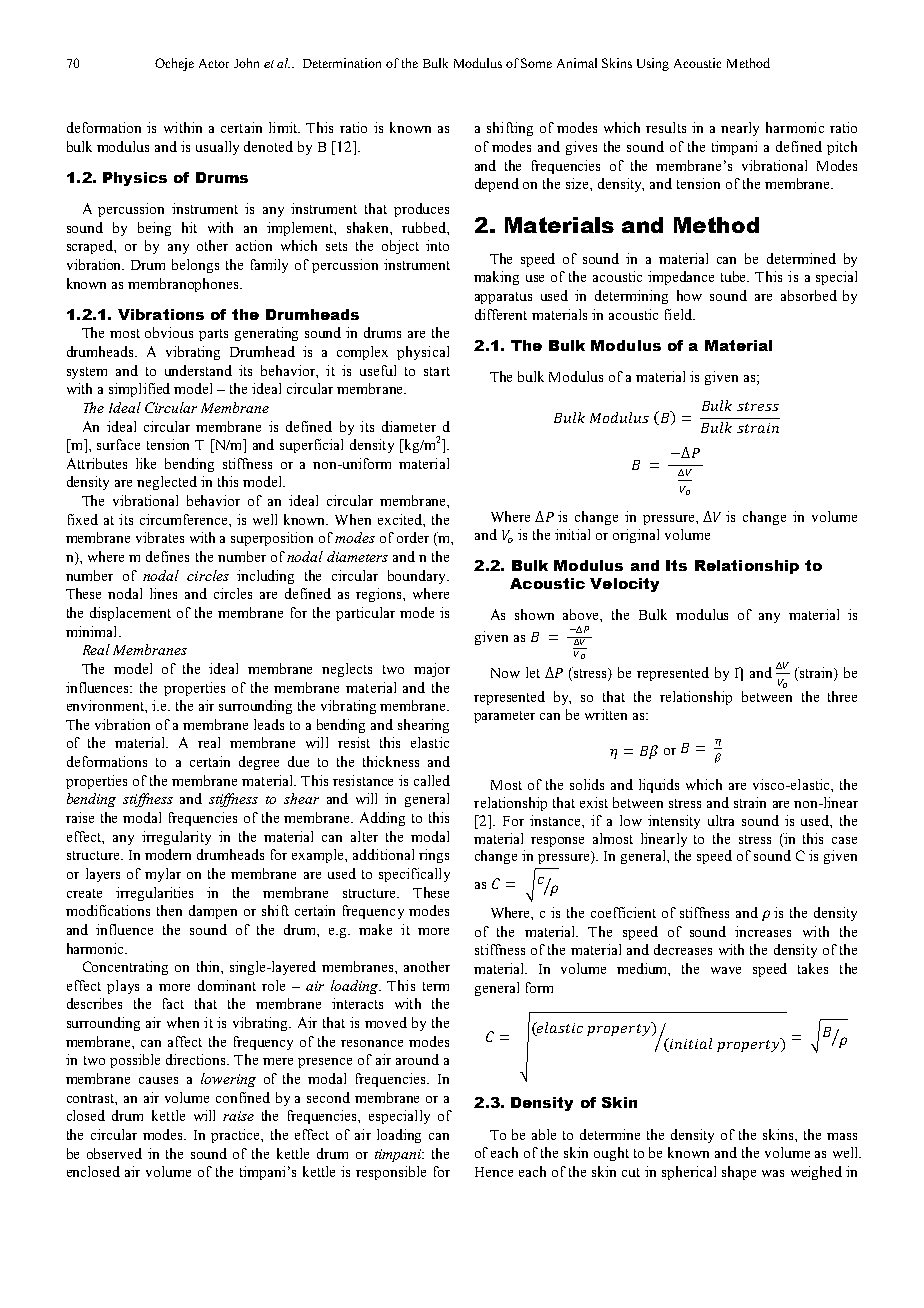 Image resolution: width=924 pixels, height=1308 pixels. Describe the element at coordinates (666, 127) in the page. I see `results` at that location.
